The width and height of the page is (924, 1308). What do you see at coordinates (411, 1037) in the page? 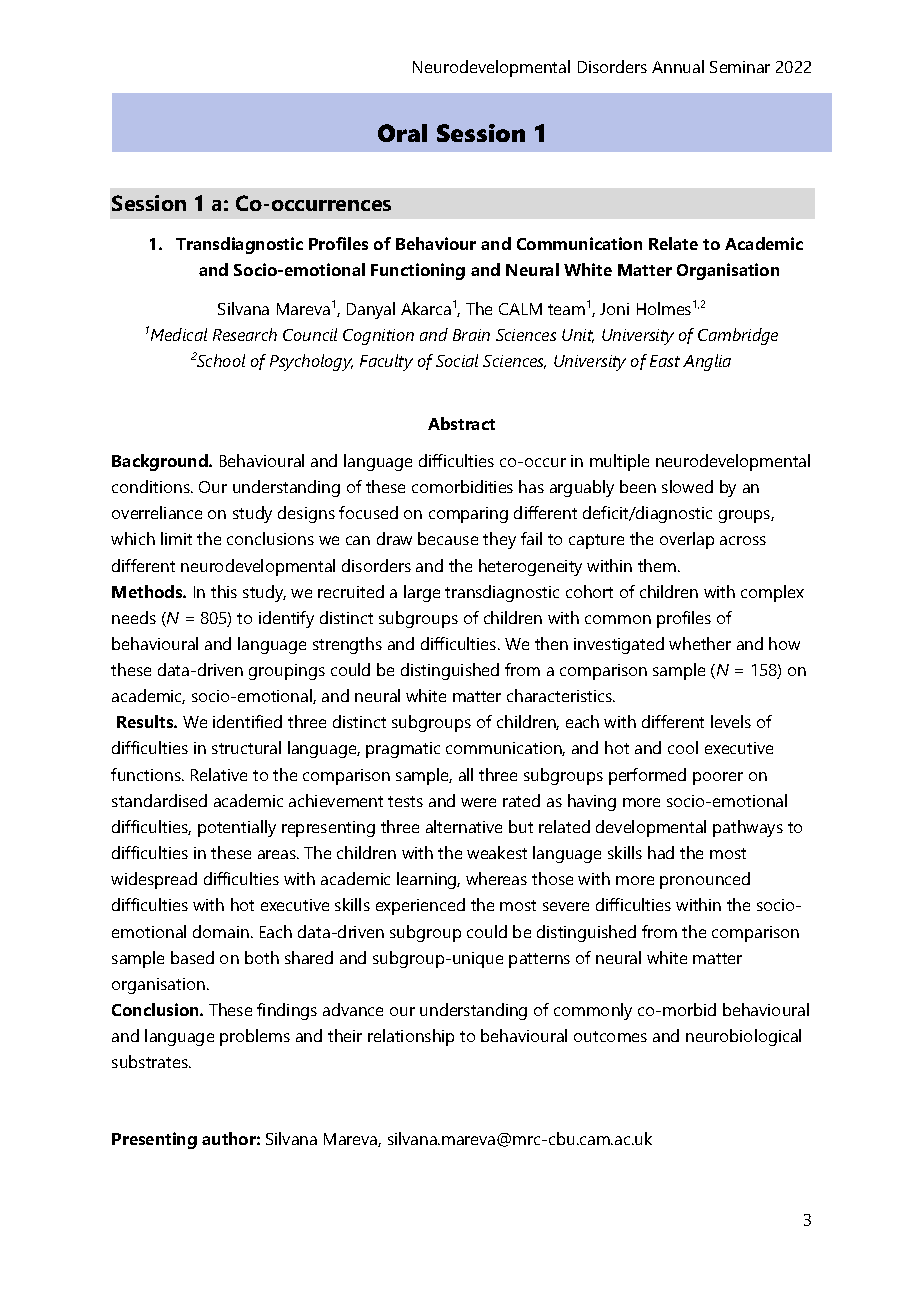
I see `relationship` at bounding box center [411, 1037].
